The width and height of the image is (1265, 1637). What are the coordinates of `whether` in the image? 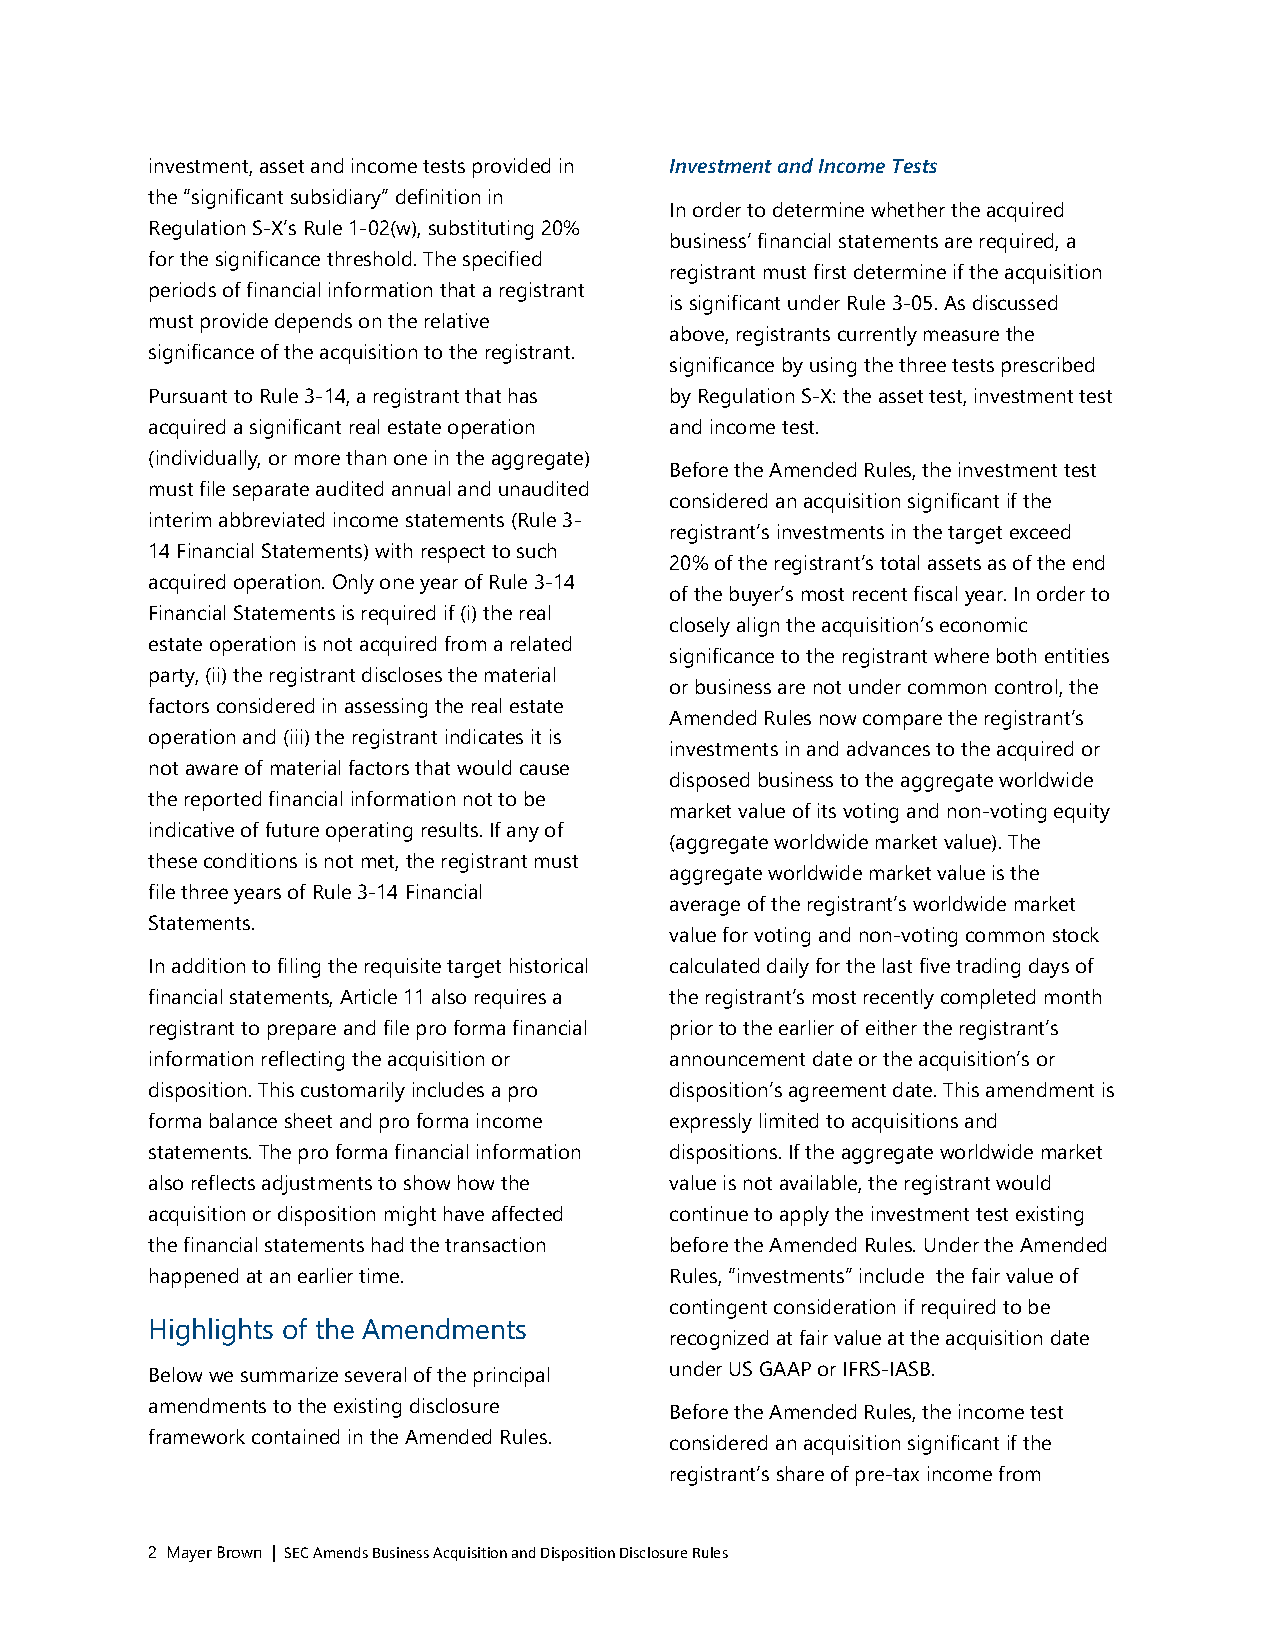 It's located at (908, 209).
